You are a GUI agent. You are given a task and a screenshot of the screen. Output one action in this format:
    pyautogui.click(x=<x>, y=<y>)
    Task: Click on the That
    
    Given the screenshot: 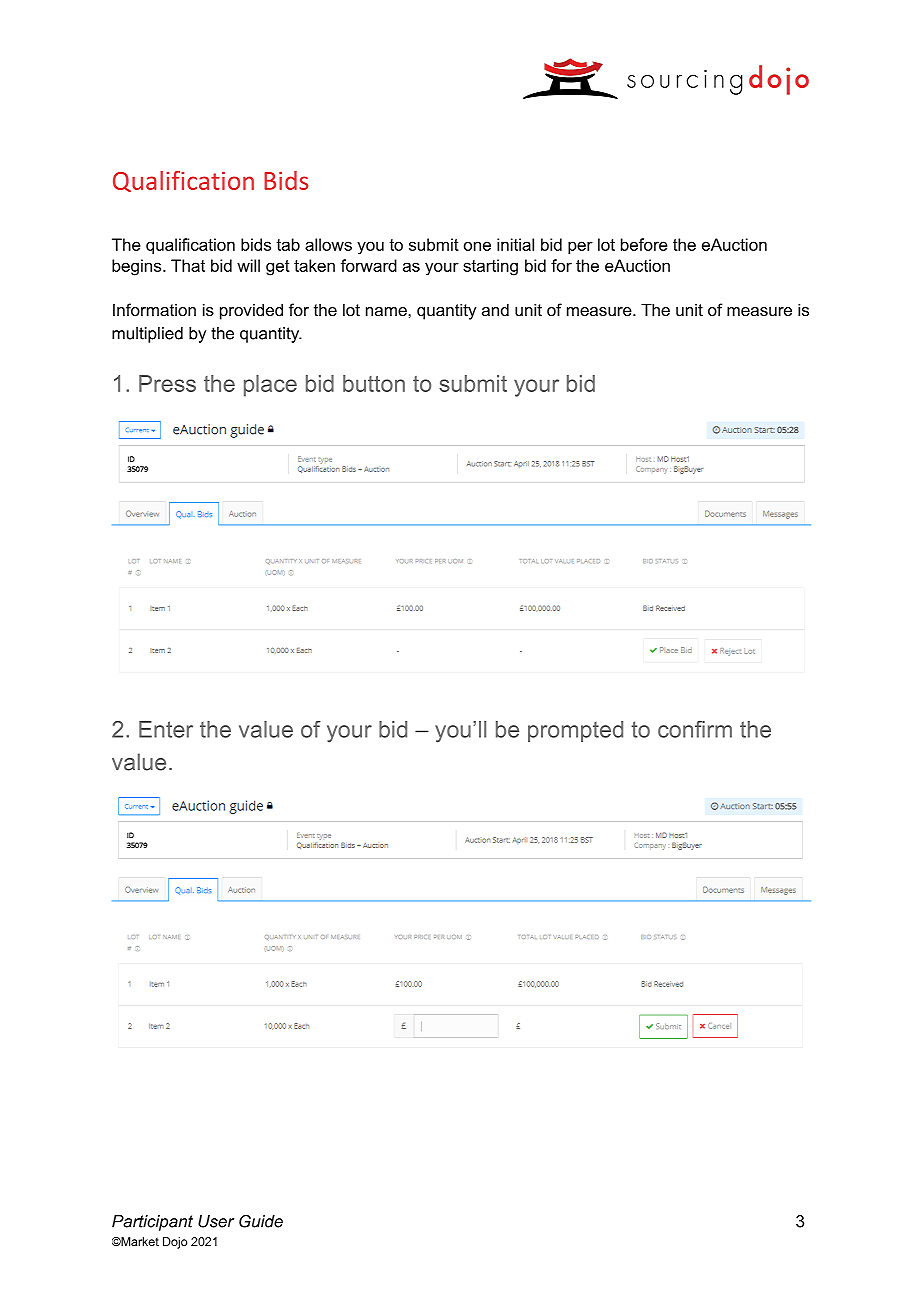 What is the action you would take?
    pyautogui.click(x=188, y=265)
